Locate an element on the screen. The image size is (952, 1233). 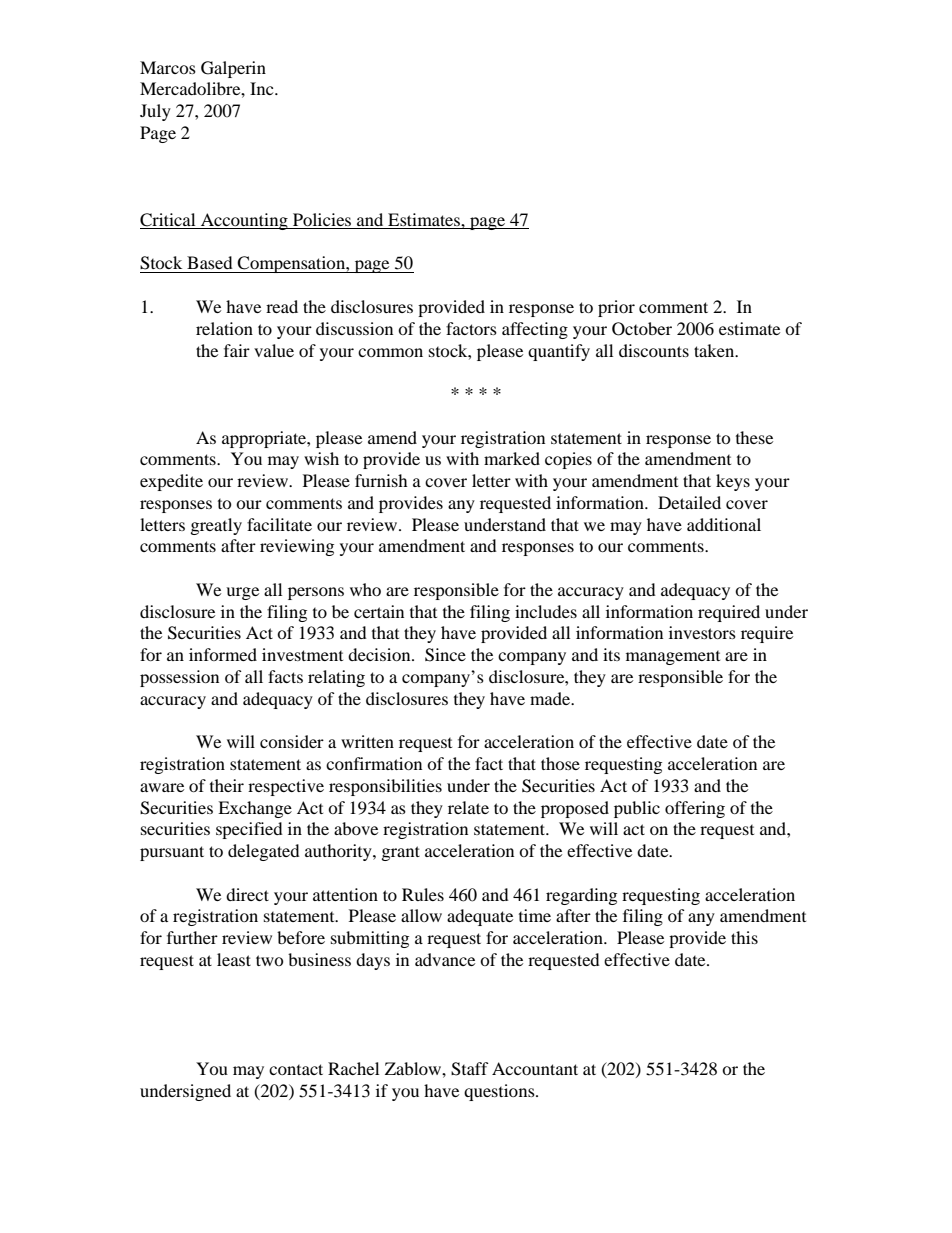
prior is located at coordinates (616, 308).
